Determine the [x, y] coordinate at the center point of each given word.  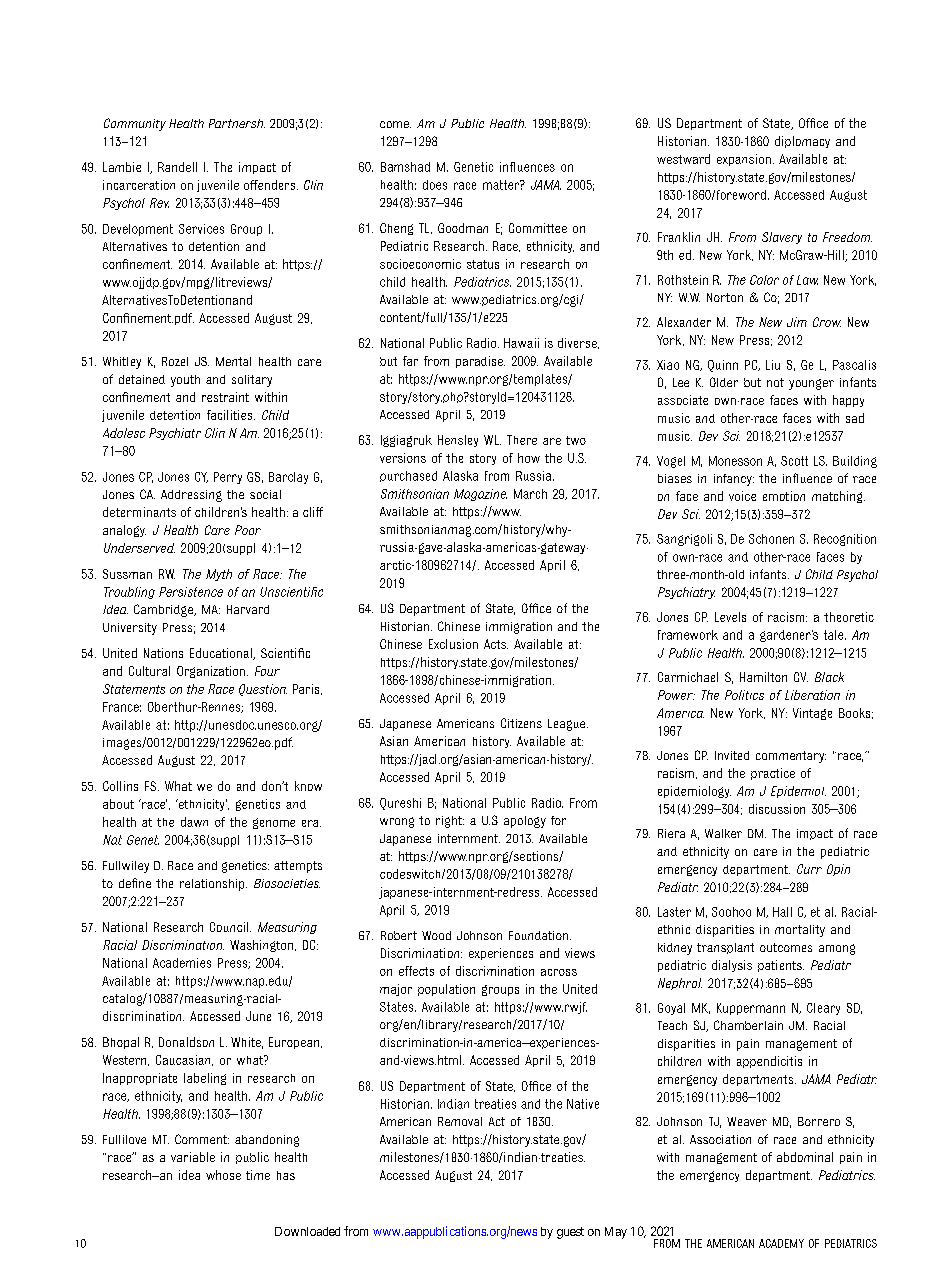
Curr [809, 869]
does [435, 185]
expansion [744, 160]
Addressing [191, 496]
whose [223, 1175]
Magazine [480, 495]
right [450, 822]
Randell [177, 167]
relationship [213, 885]
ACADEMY [781, 1243]
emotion [784, 496]
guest [570, 1233]
